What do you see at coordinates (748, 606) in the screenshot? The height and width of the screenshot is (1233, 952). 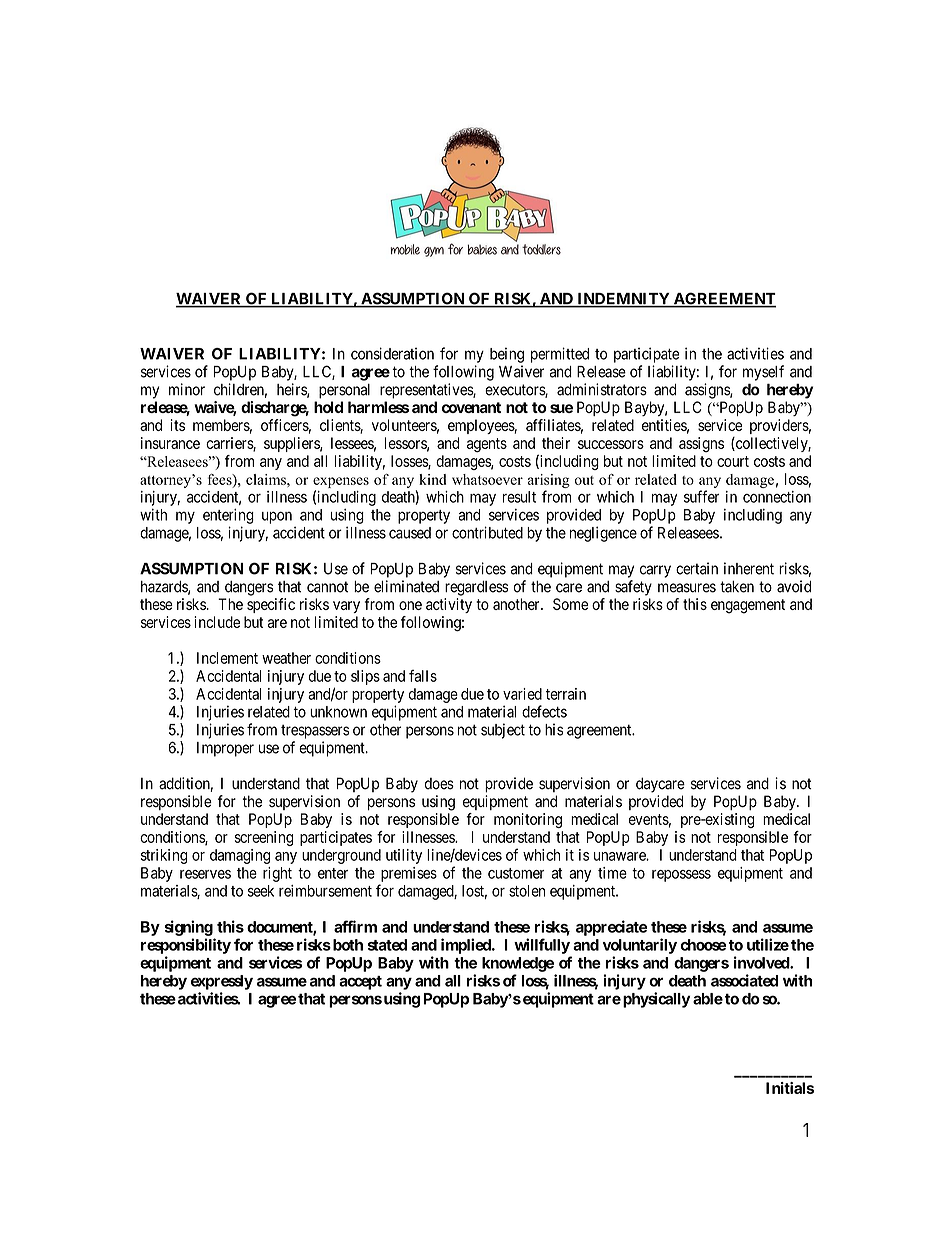 I see `engagement` at bounding box center [748, 606].
